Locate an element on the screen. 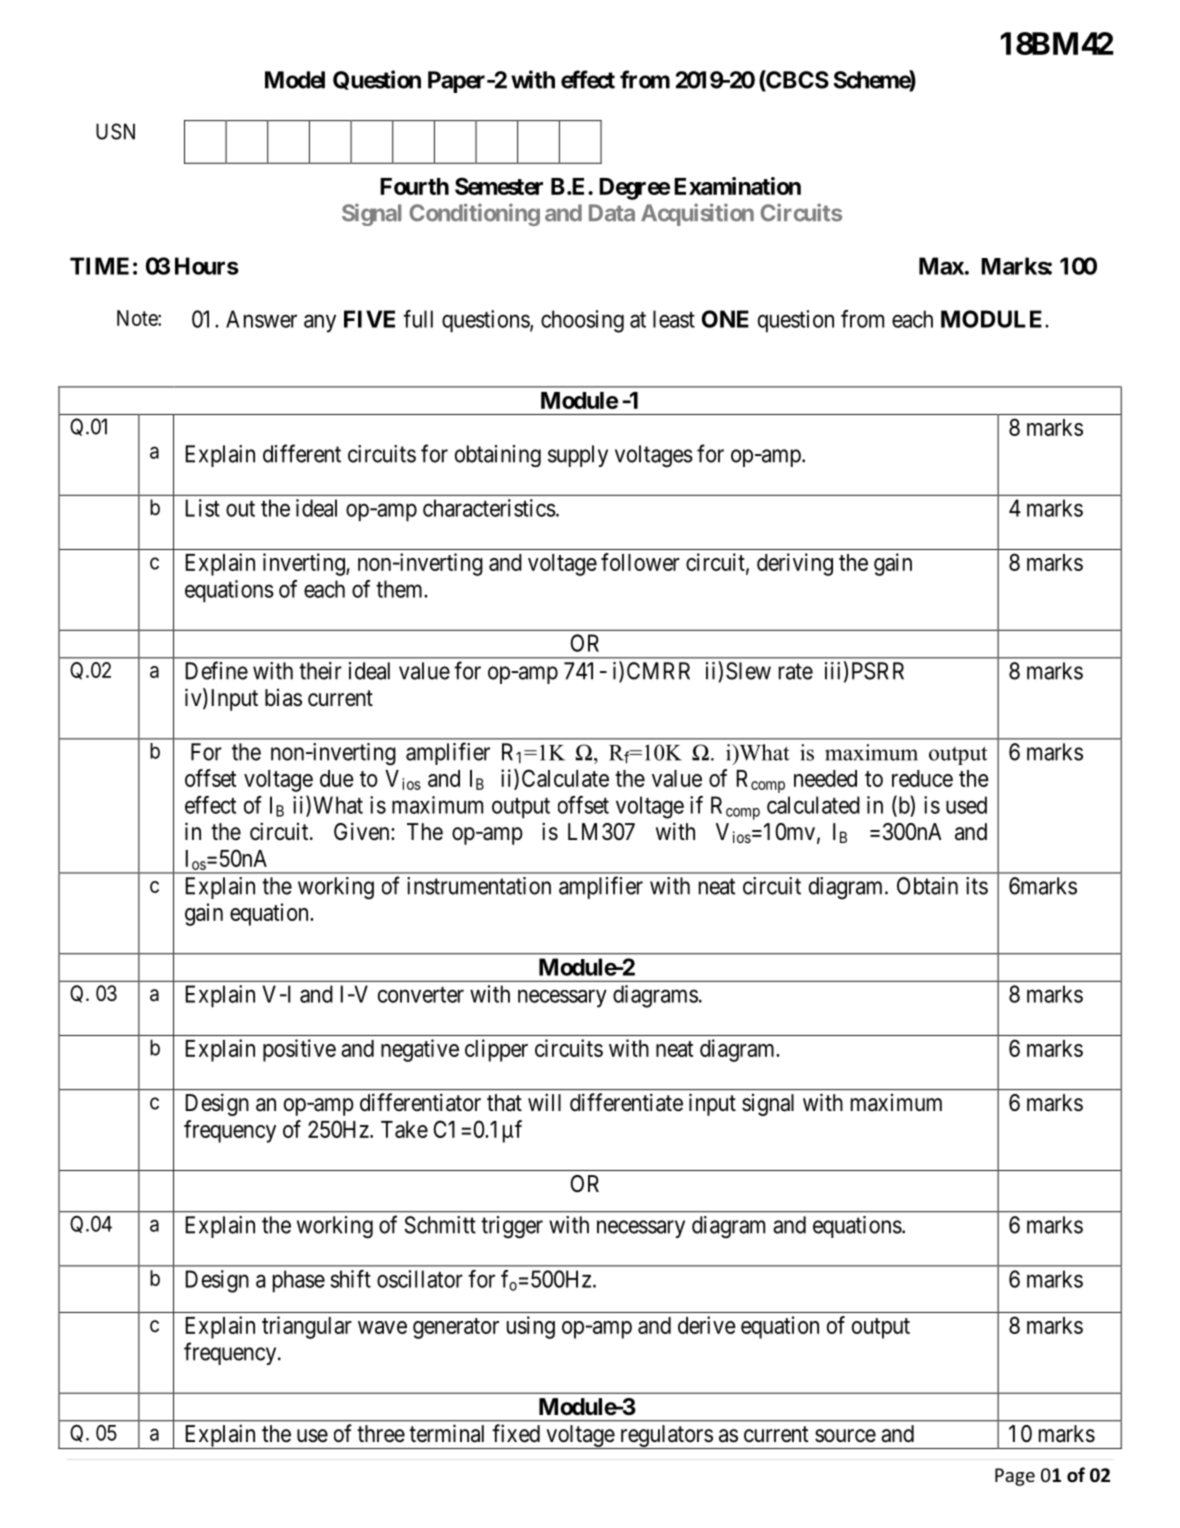  fixed is located at coordinates (516, 1433).
